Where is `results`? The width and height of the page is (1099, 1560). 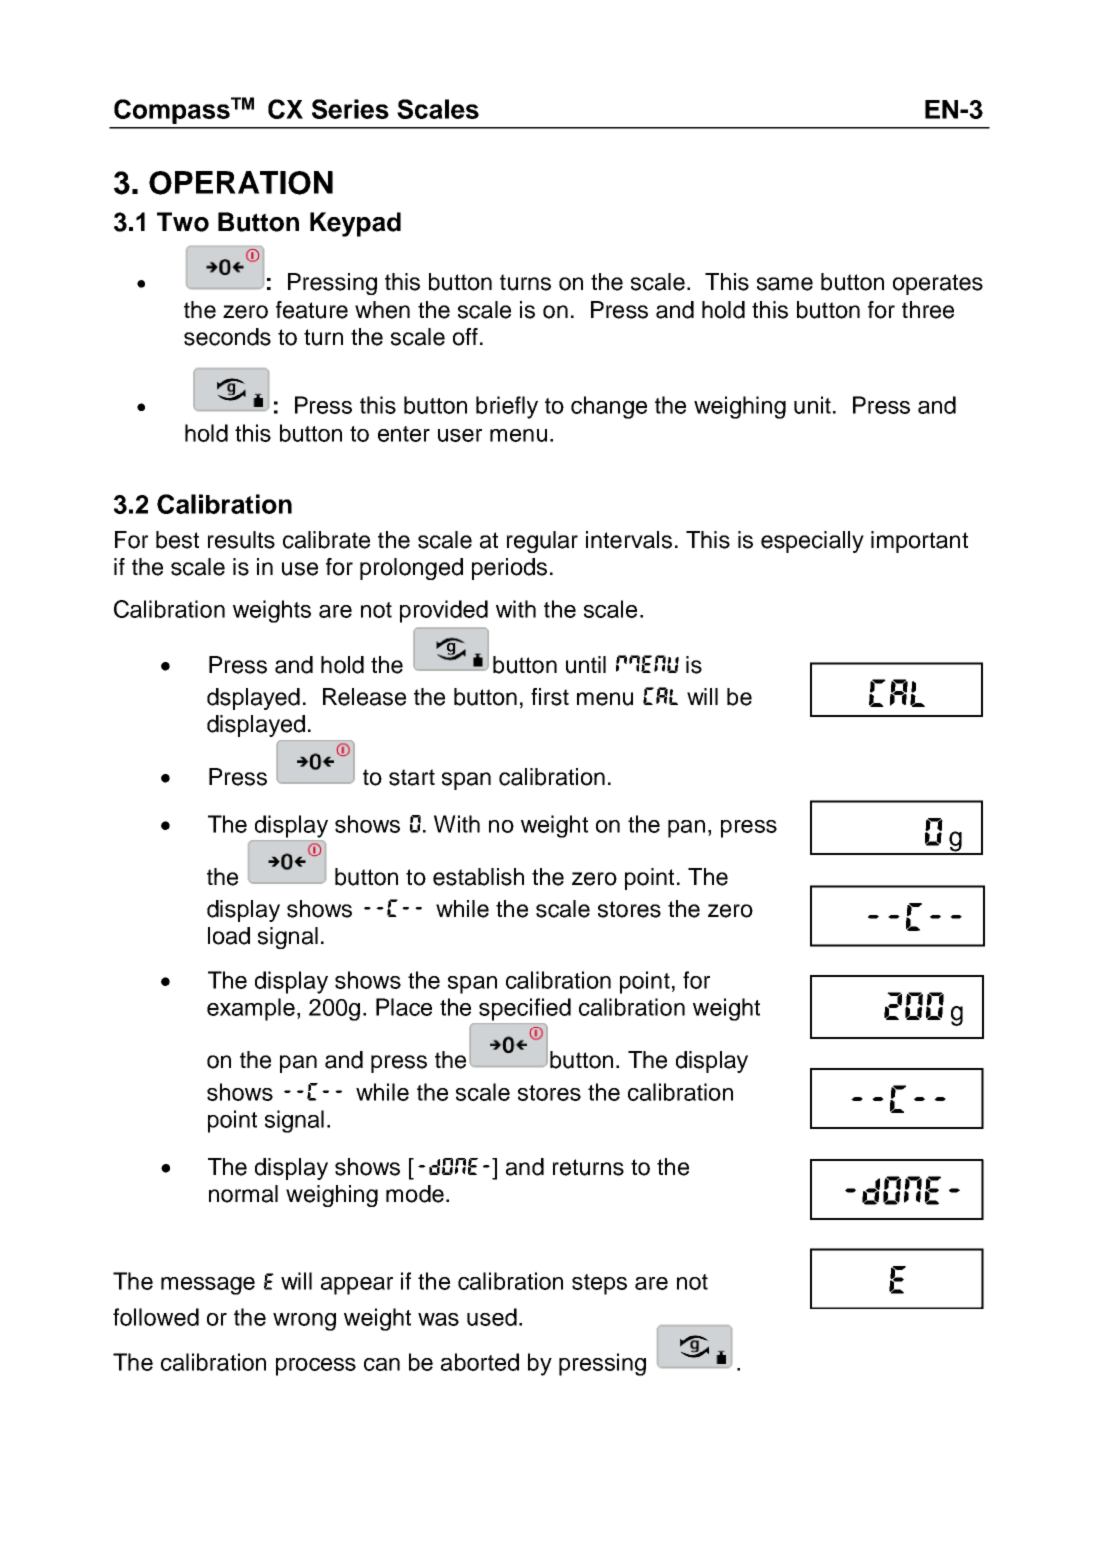 results is located at coordinates (241, 540).
